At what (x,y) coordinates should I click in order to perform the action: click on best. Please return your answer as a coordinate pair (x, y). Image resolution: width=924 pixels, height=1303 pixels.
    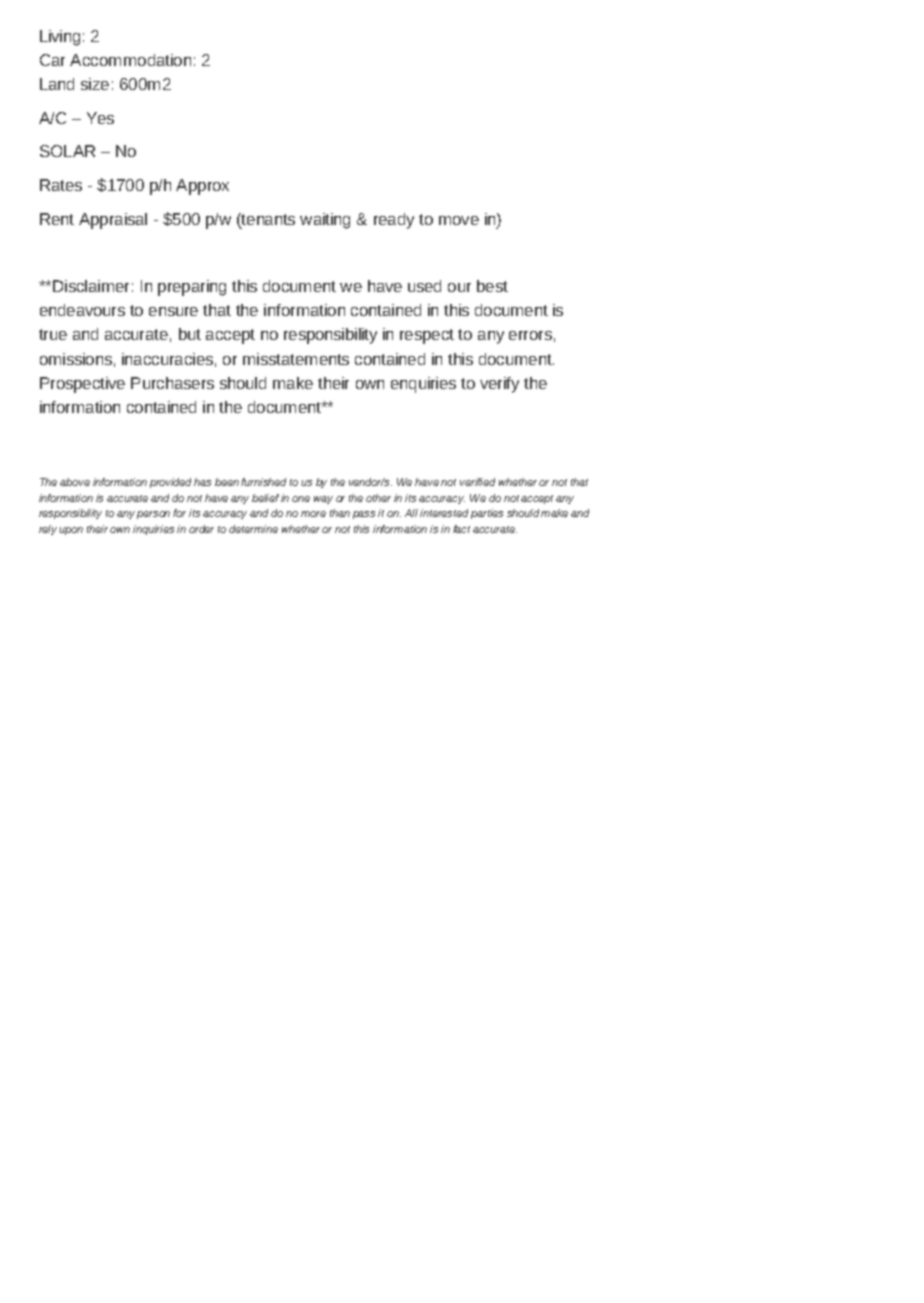
    Looking at the image, I should click on (492, 286).
